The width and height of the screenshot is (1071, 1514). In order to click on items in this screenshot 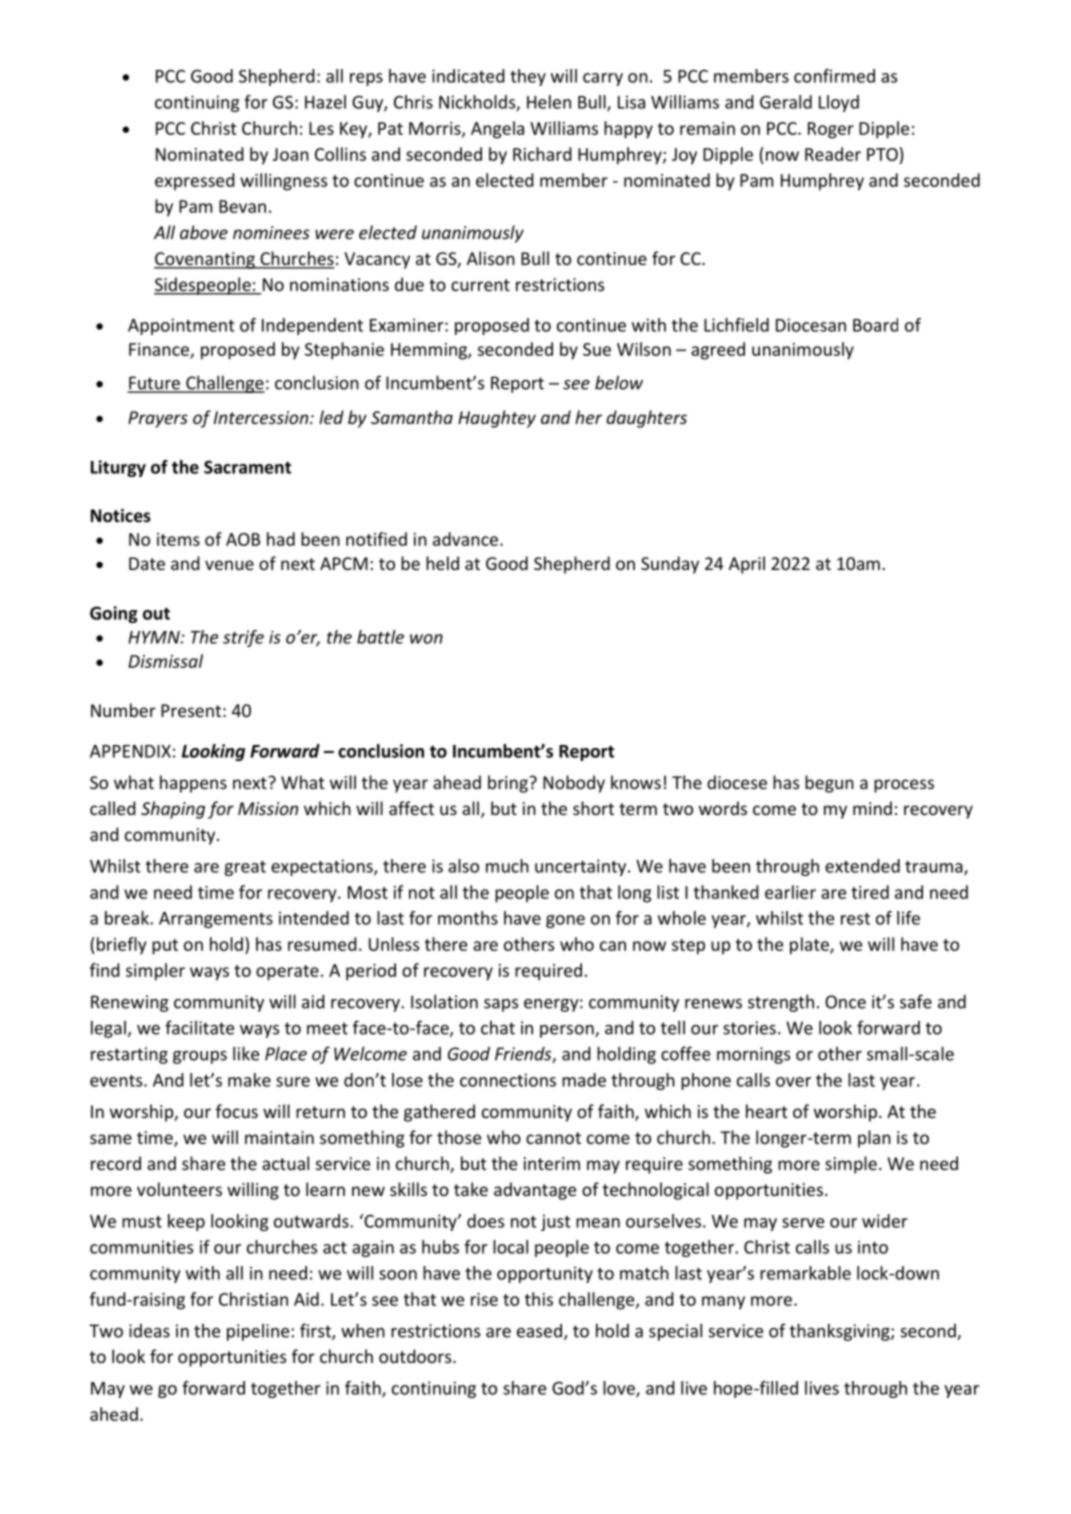, I will do `click(178, 539)`.
